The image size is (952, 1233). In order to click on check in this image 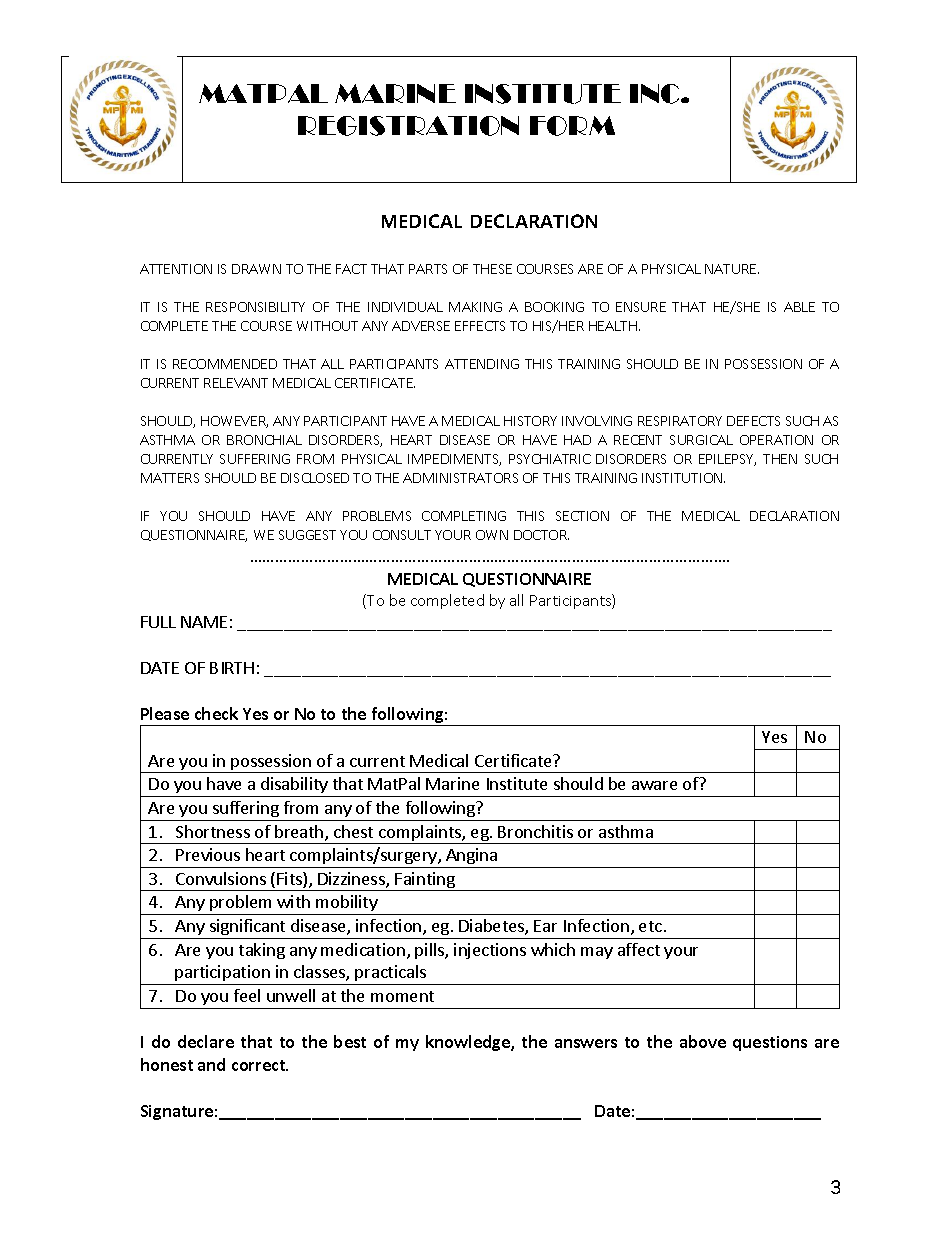, I will do `click(216, 713)`.
